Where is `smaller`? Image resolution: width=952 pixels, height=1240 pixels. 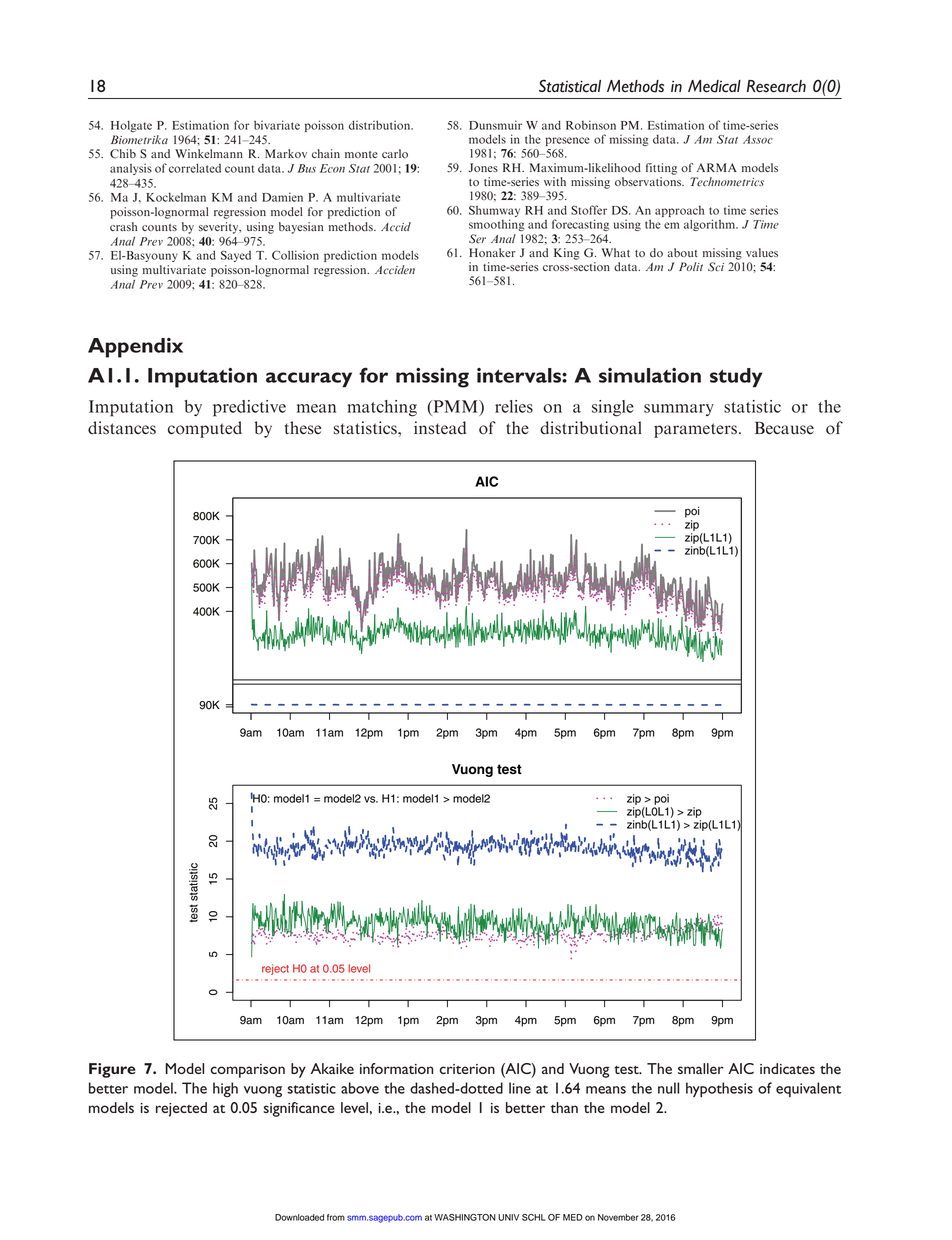 smaller is located at coordinates (701, 1068).
